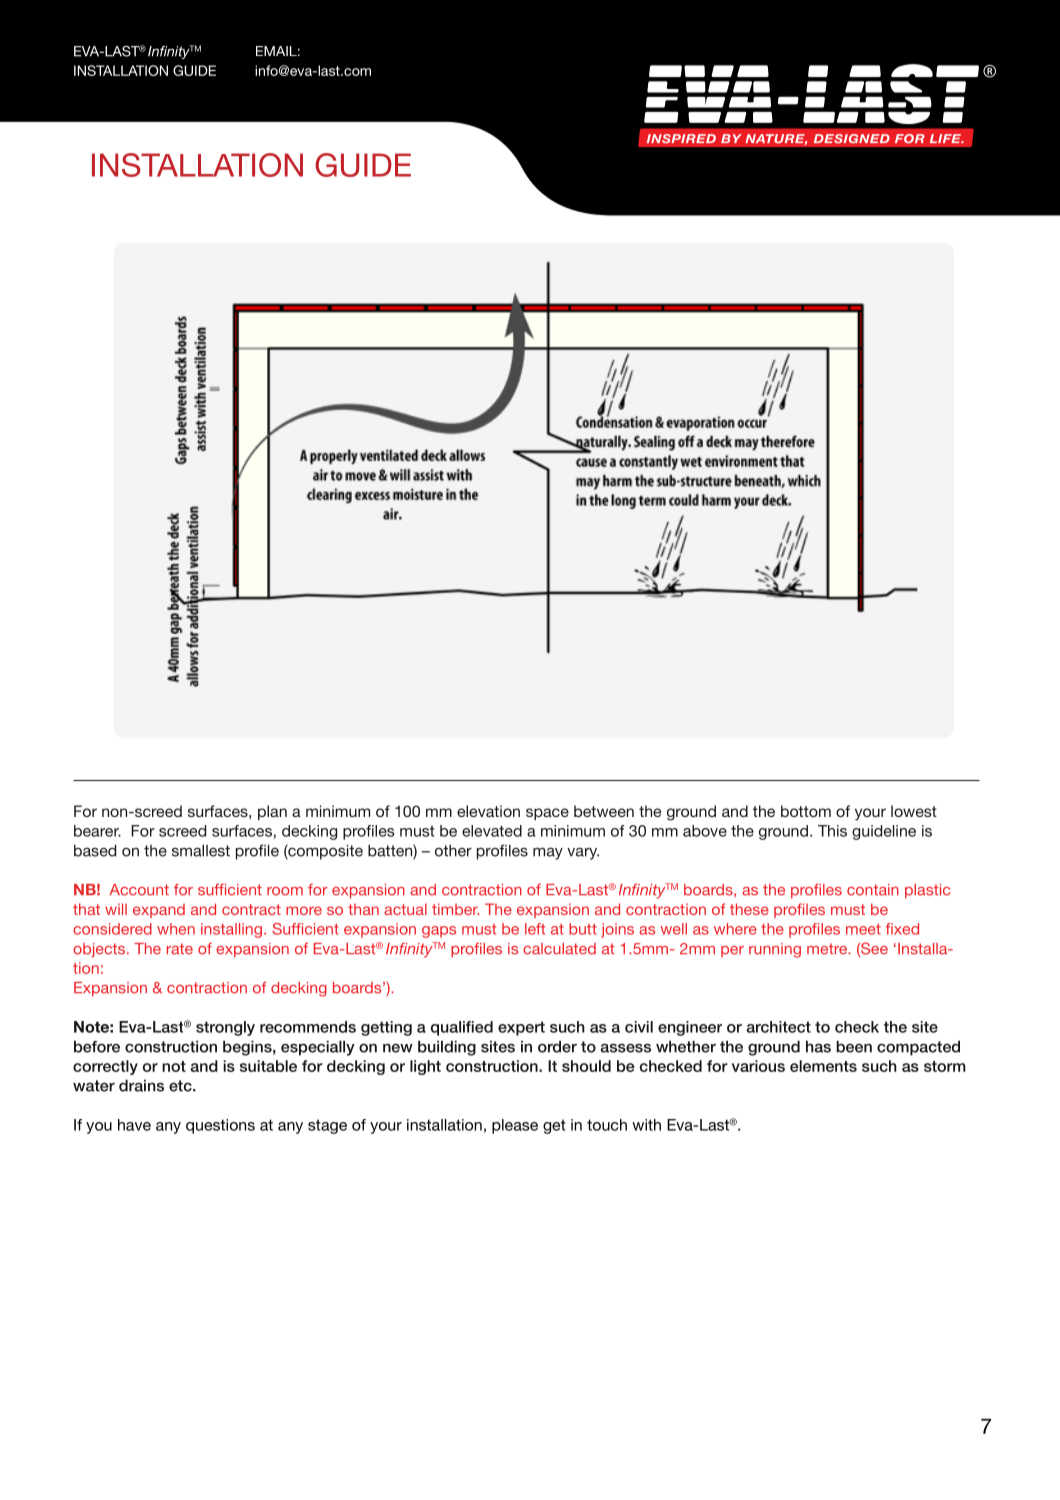  Describe the element at coordinates (828, 949) in the screenshot. I see `metre` at that location.
